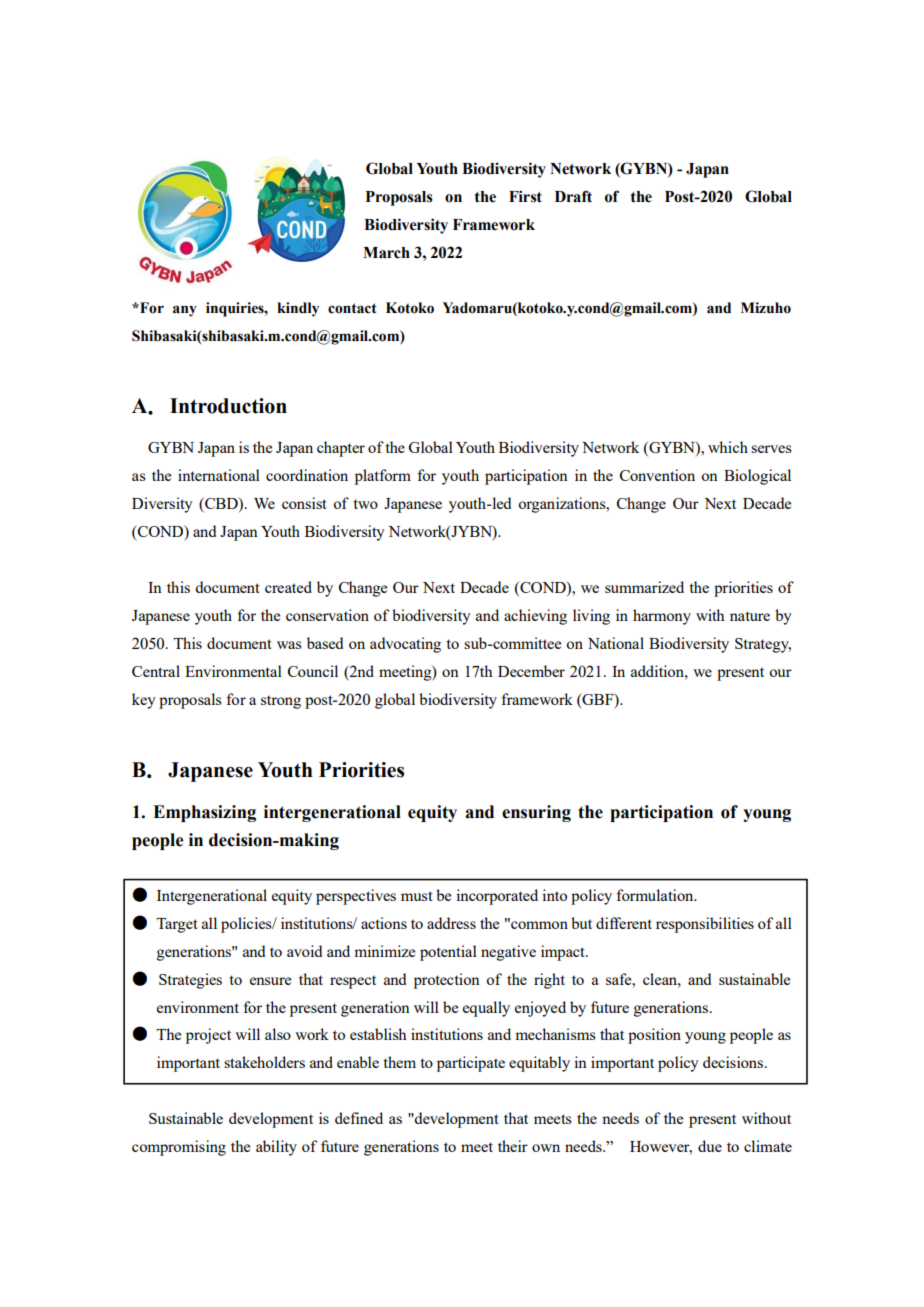 The height and width of the document is (1307, 924). What do you see at coordinates (513, 1146) in the document?
I see `their` at bounding box center [513, 1146].
